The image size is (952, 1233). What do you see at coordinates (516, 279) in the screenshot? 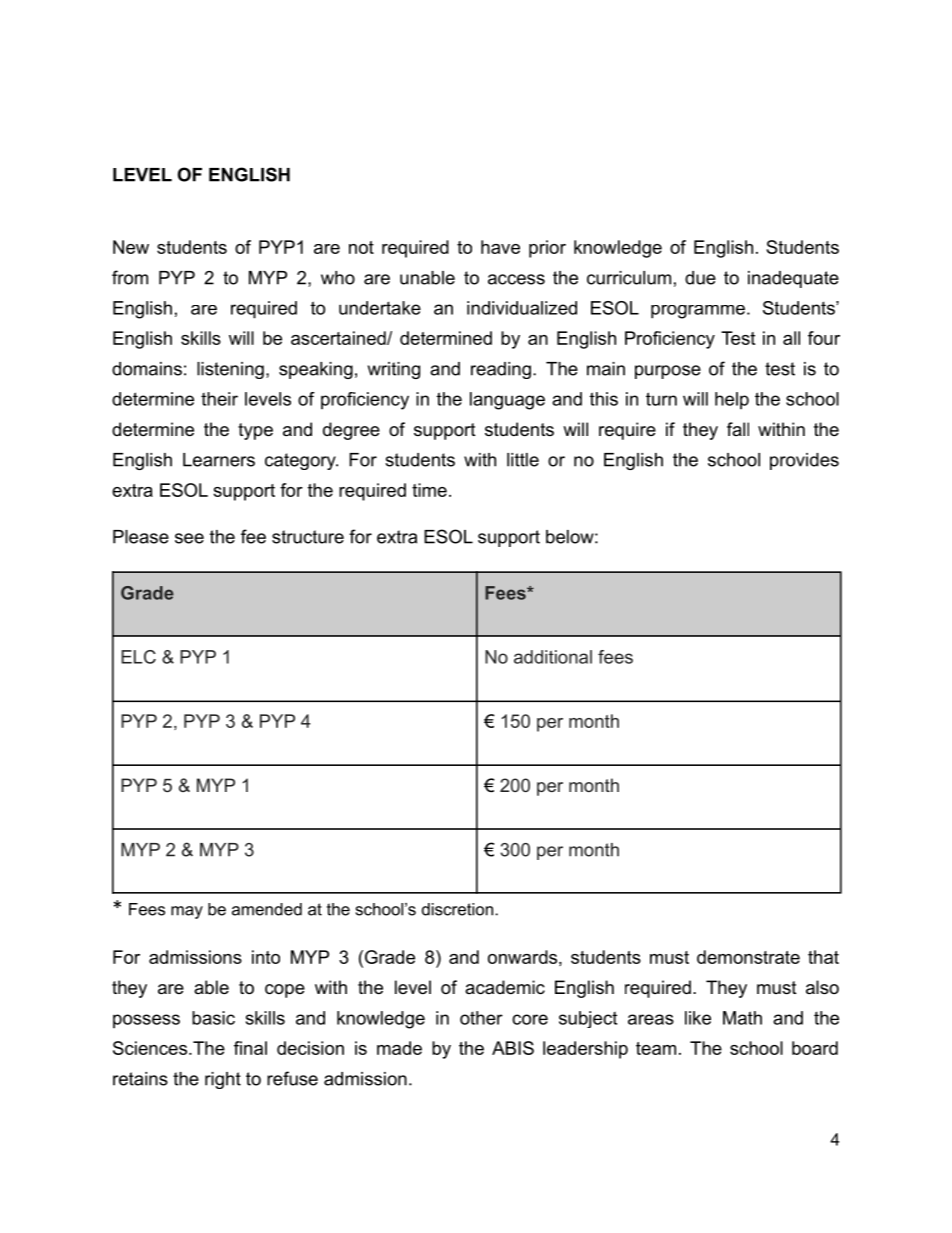
I see `access` at bounding box center [516, 279].
